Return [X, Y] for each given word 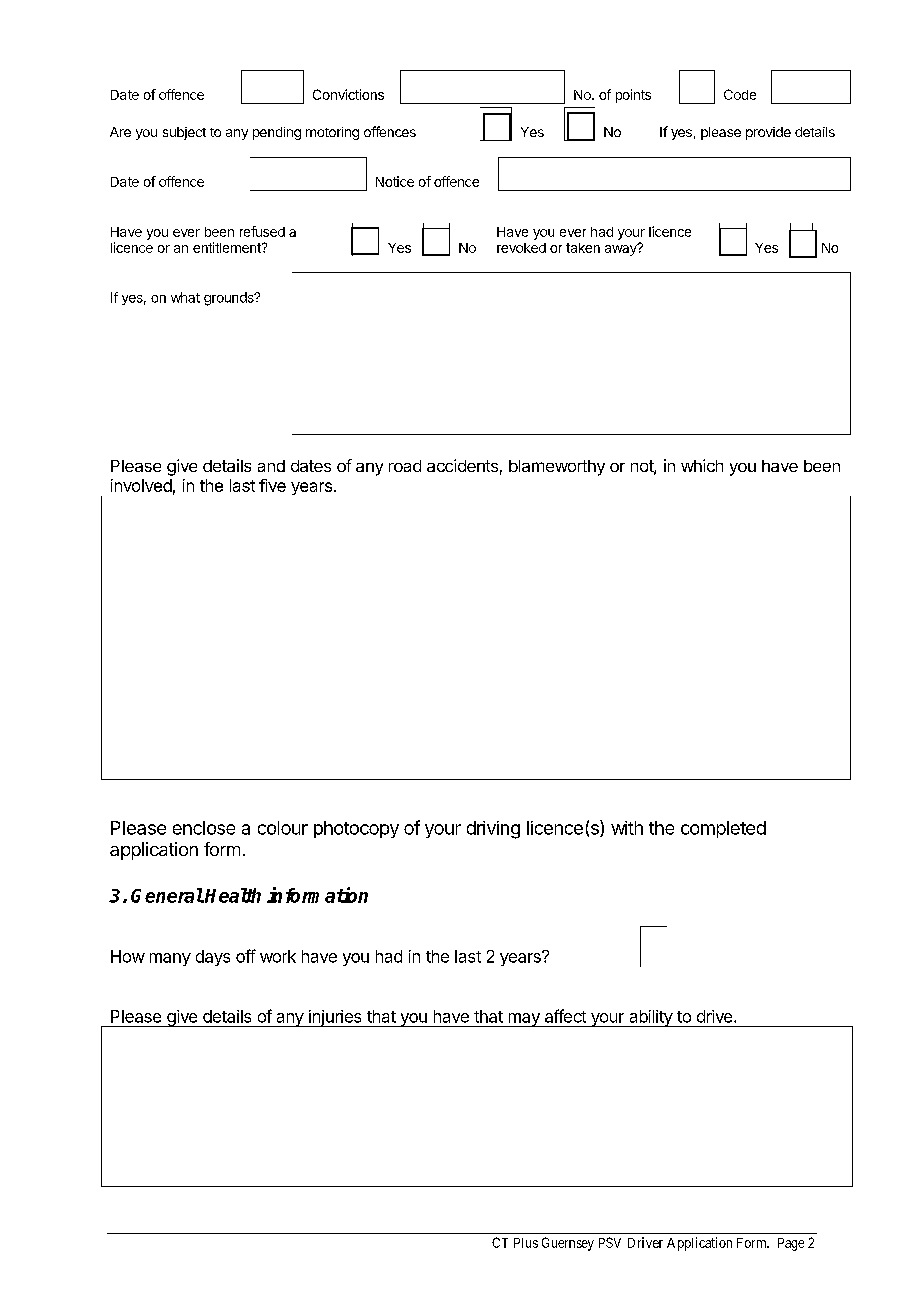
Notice [395, 181]
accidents [462, 465]
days [213, 958]
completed [723, 829]
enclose [204, 828]
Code [740, 94]
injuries [335, 1018]
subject [184, 133]
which [702, 465]
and [271, 466]
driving [493, 830]
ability [650, 1018]
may [524, 1020]
